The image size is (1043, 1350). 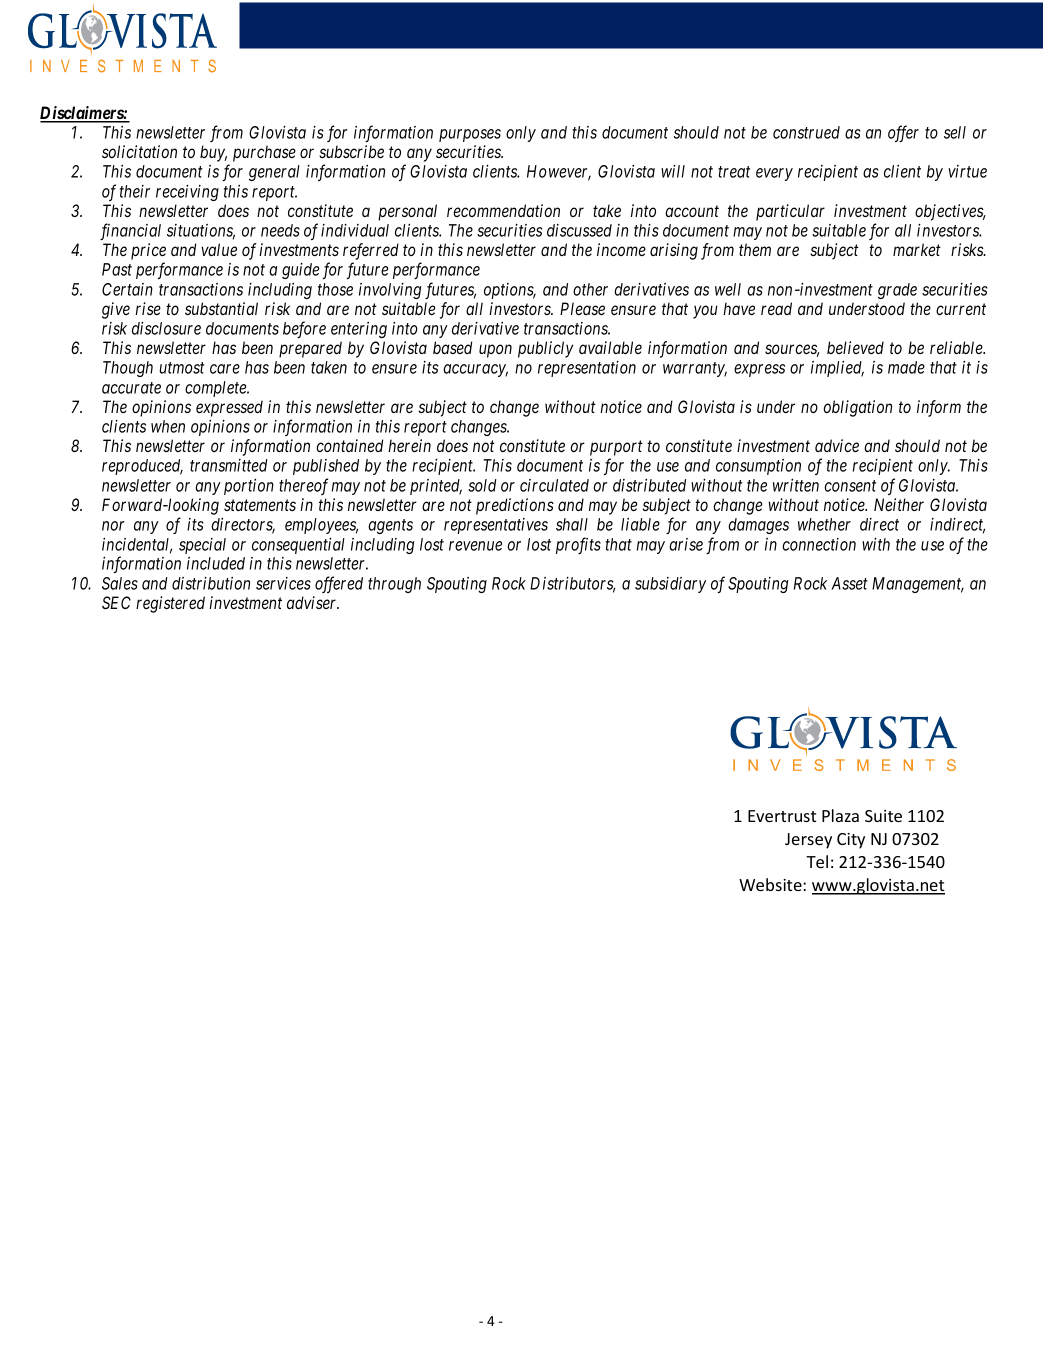 What do you see at coordinates (260, 505) in the page?
I see `statements` at bounding box center [260, 505].
